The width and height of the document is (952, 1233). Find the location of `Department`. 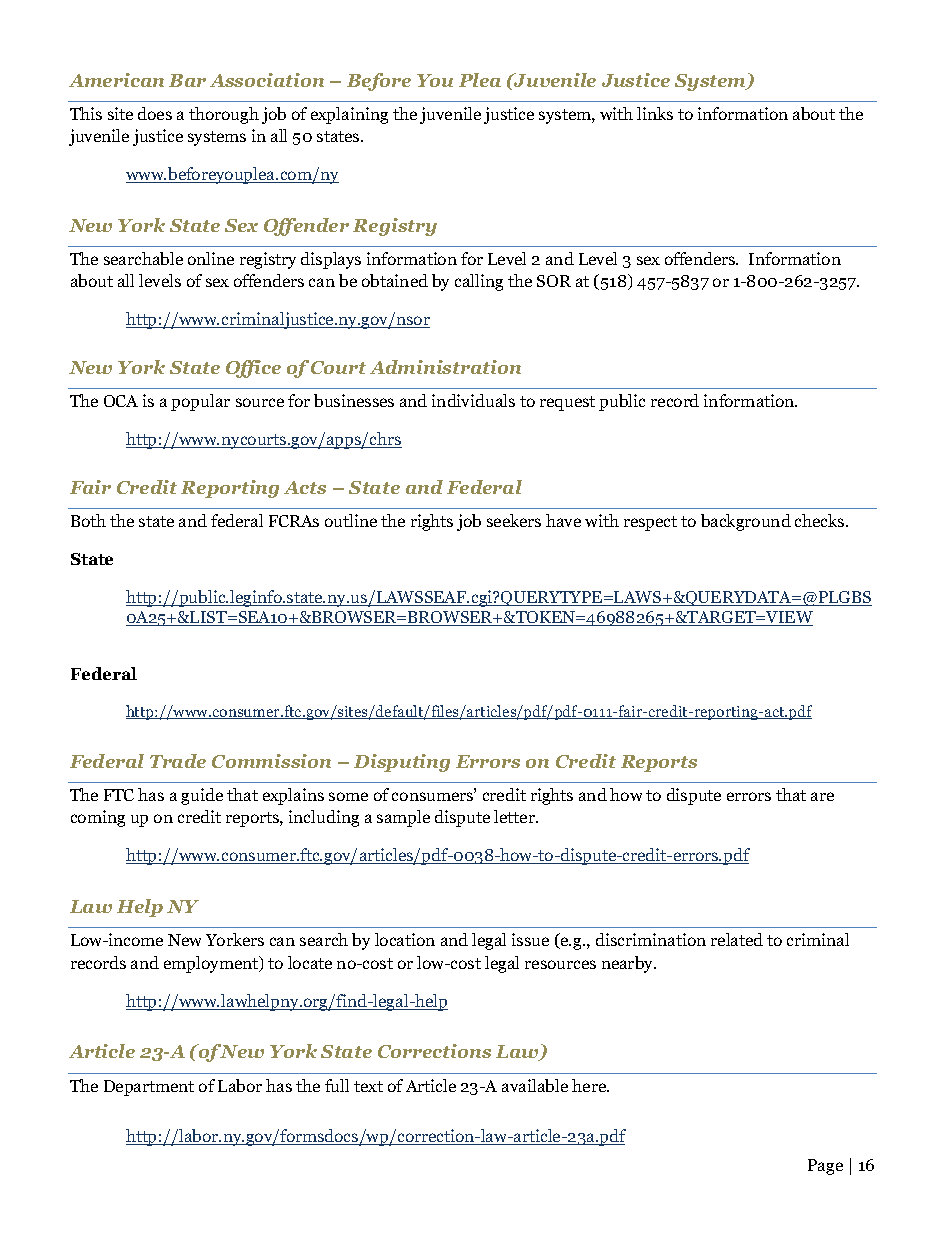

Department is located at coordinates (149, 1088).
